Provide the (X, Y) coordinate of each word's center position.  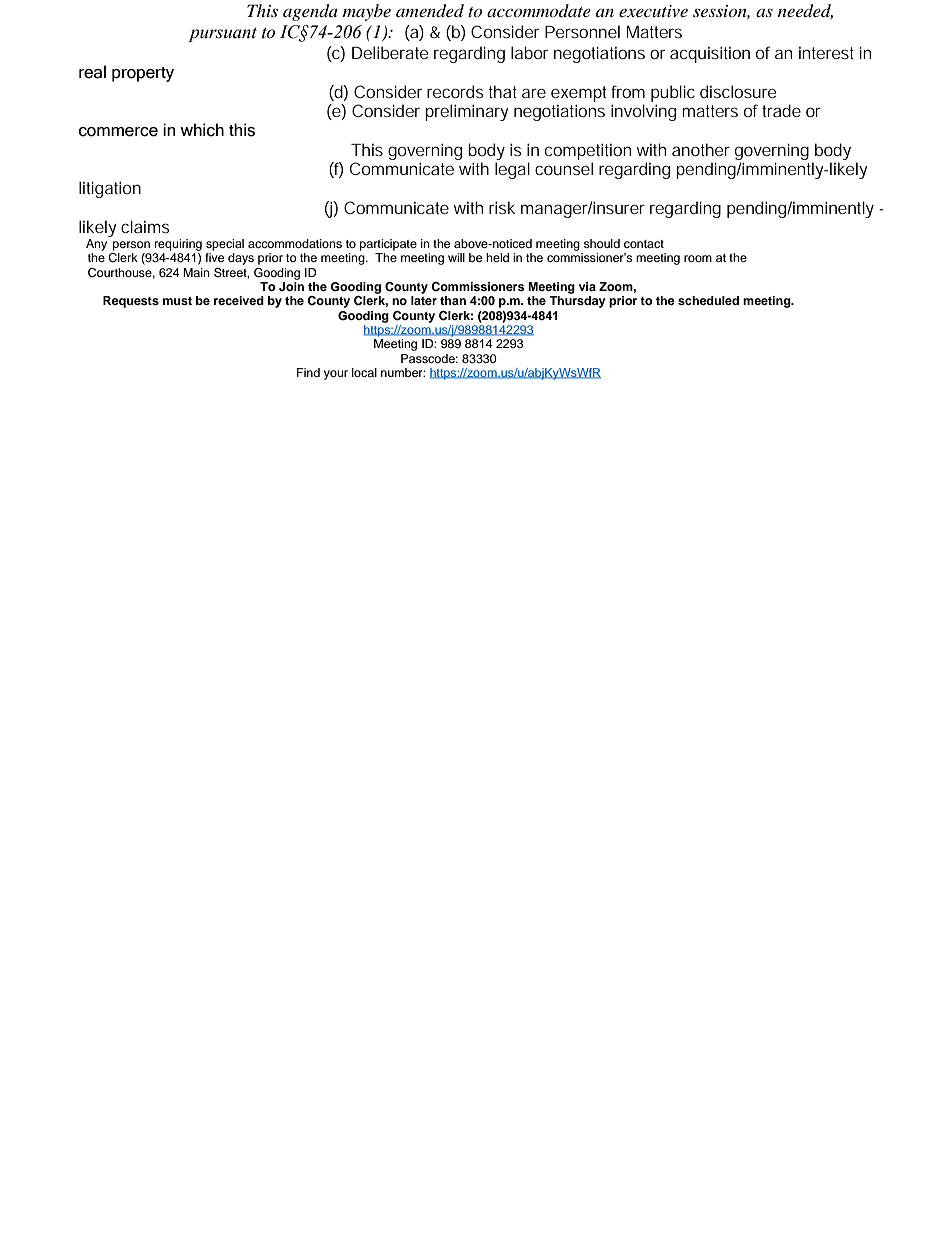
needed (805, 11)
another (701, 149)
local (364, 372)
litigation (110, 189)
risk (502, 207)
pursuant (222, 34)
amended (430, 11)
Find (308, 372)
